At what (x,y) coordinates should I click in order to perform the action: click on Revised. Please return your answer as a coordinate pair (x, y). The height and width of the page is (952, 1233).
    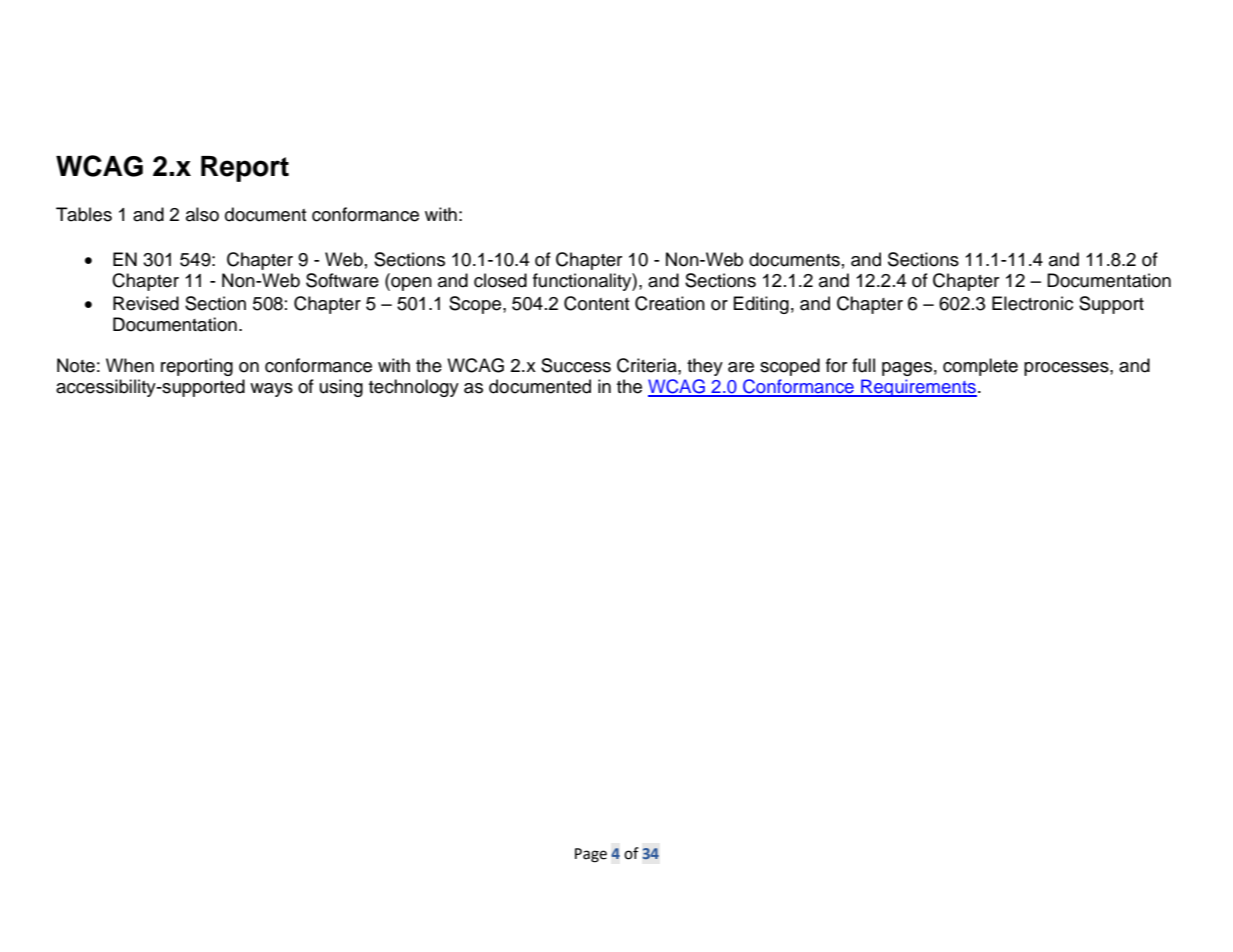
    Looking at the image, I should click on (146, 303).
